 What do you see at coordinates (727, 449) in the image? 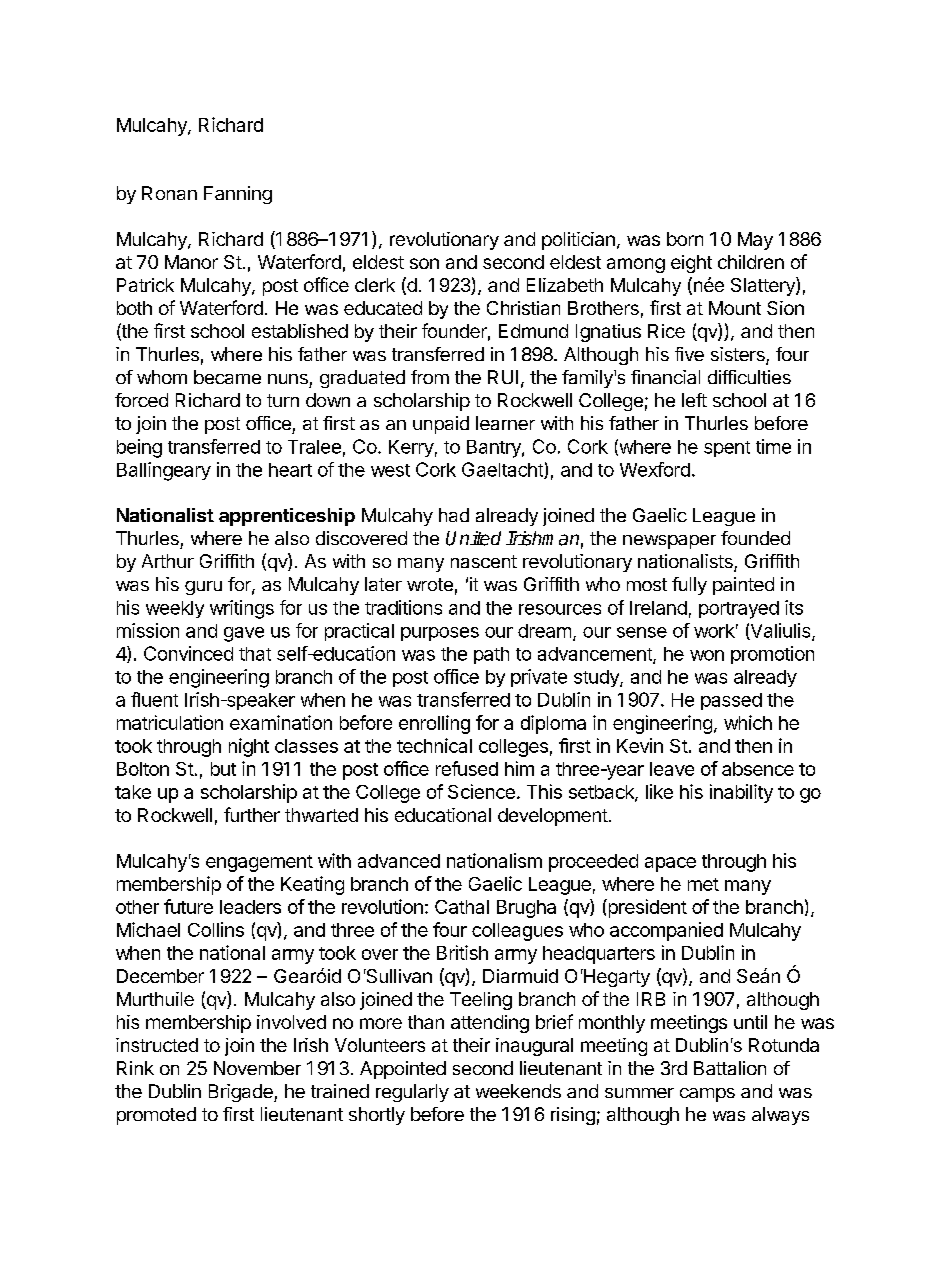
I see `spent` at bounding box center [727, 449].
